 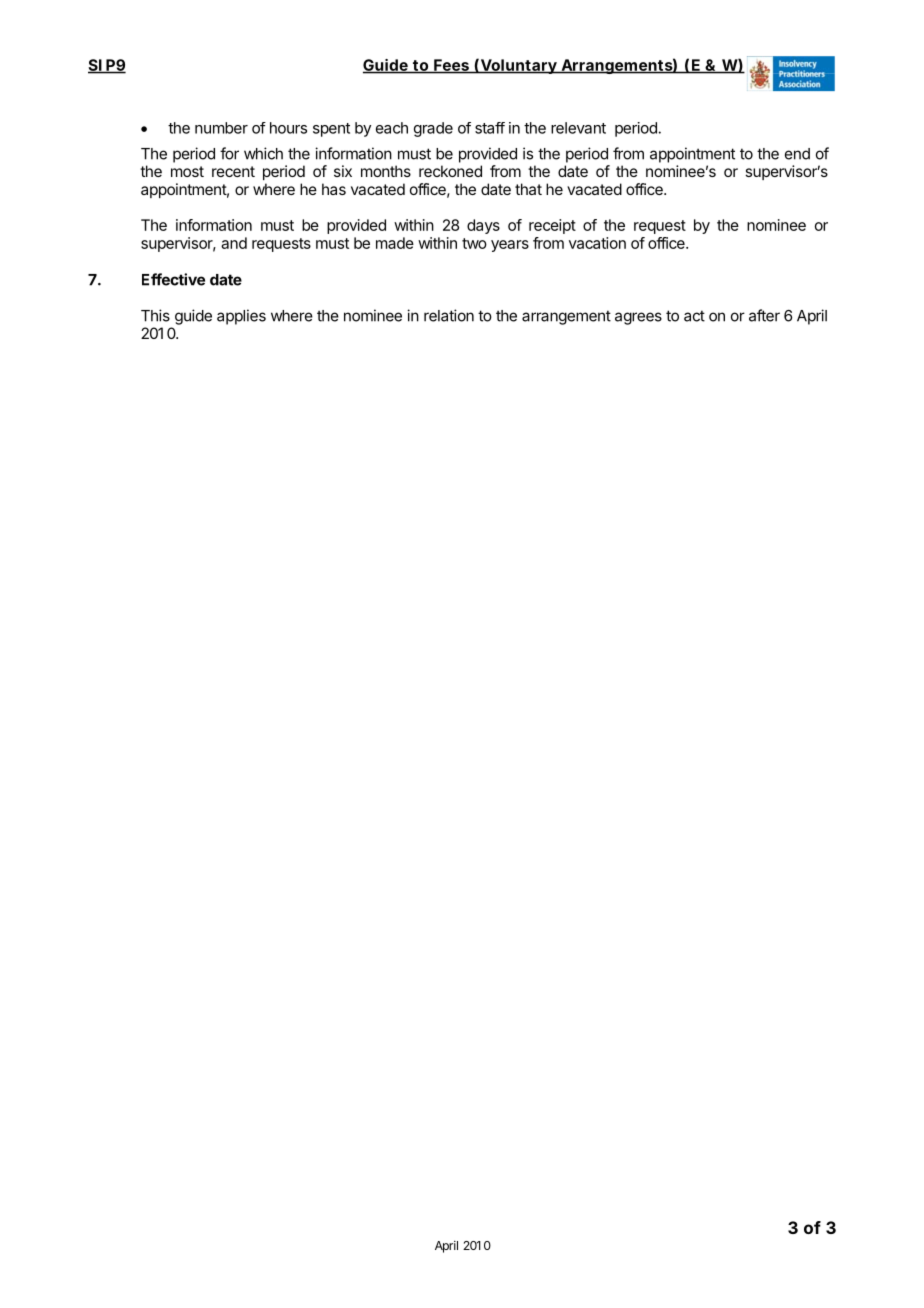 What do you see at coordinates (597, 243) in the document?
I see `vacation` at bounding box center [597, 243].
